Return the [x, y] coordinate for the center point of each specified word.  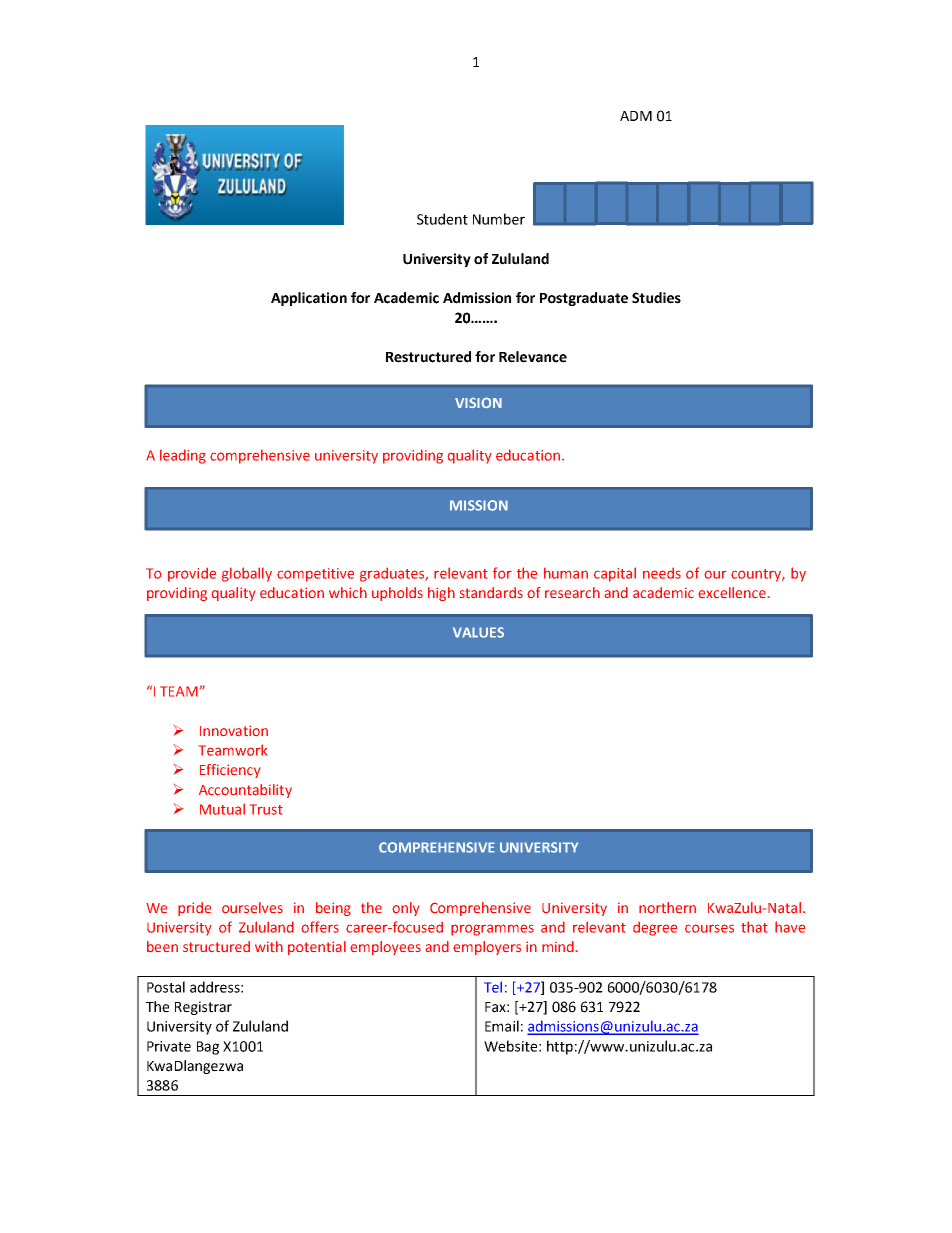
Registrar [203, 1008]
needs [662, 573]
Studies [656, 298]
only [405, 909]
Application [309, 299]
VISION [478, 403]
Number [499, 219]
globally [247, 574]
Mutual [222, 809]
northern [667, 907]
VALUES [478, 632]
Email [502, 1026]
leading [183, 456]
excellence [732, 592]
